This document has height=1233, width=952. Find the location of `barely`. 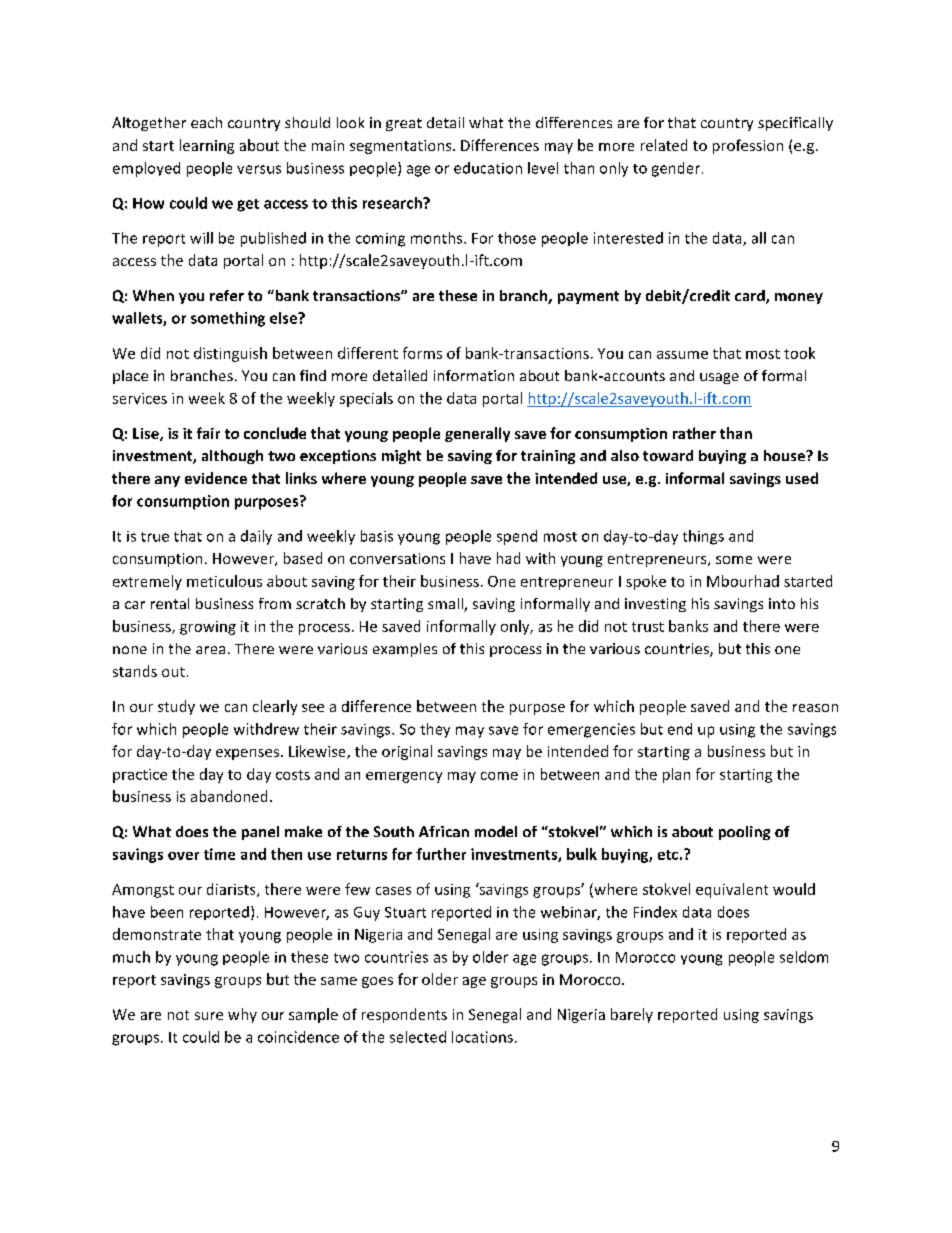

barely is located at coordinates (632, 1015).
